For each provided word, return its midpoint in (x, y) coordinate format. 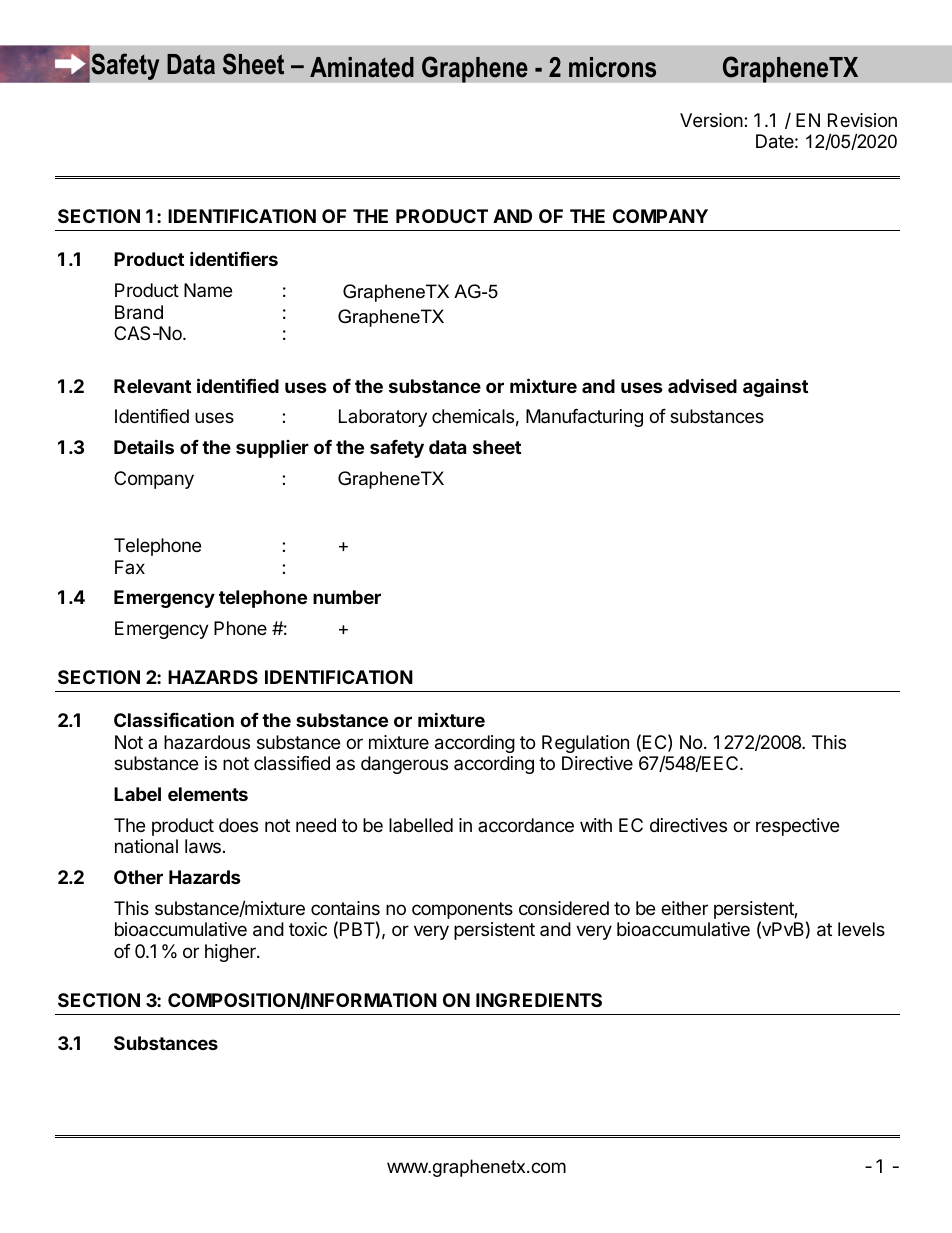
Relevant (152, 386)
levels (861, 929)
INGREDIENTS (539, 1000)
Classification (174, 719)
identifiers (234, 258)
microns (612, 67)
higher (231, 953)
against (775, 387)
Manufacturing (584, 418)
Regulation (585, 744)
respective (797, 827)
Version (712, 120)
